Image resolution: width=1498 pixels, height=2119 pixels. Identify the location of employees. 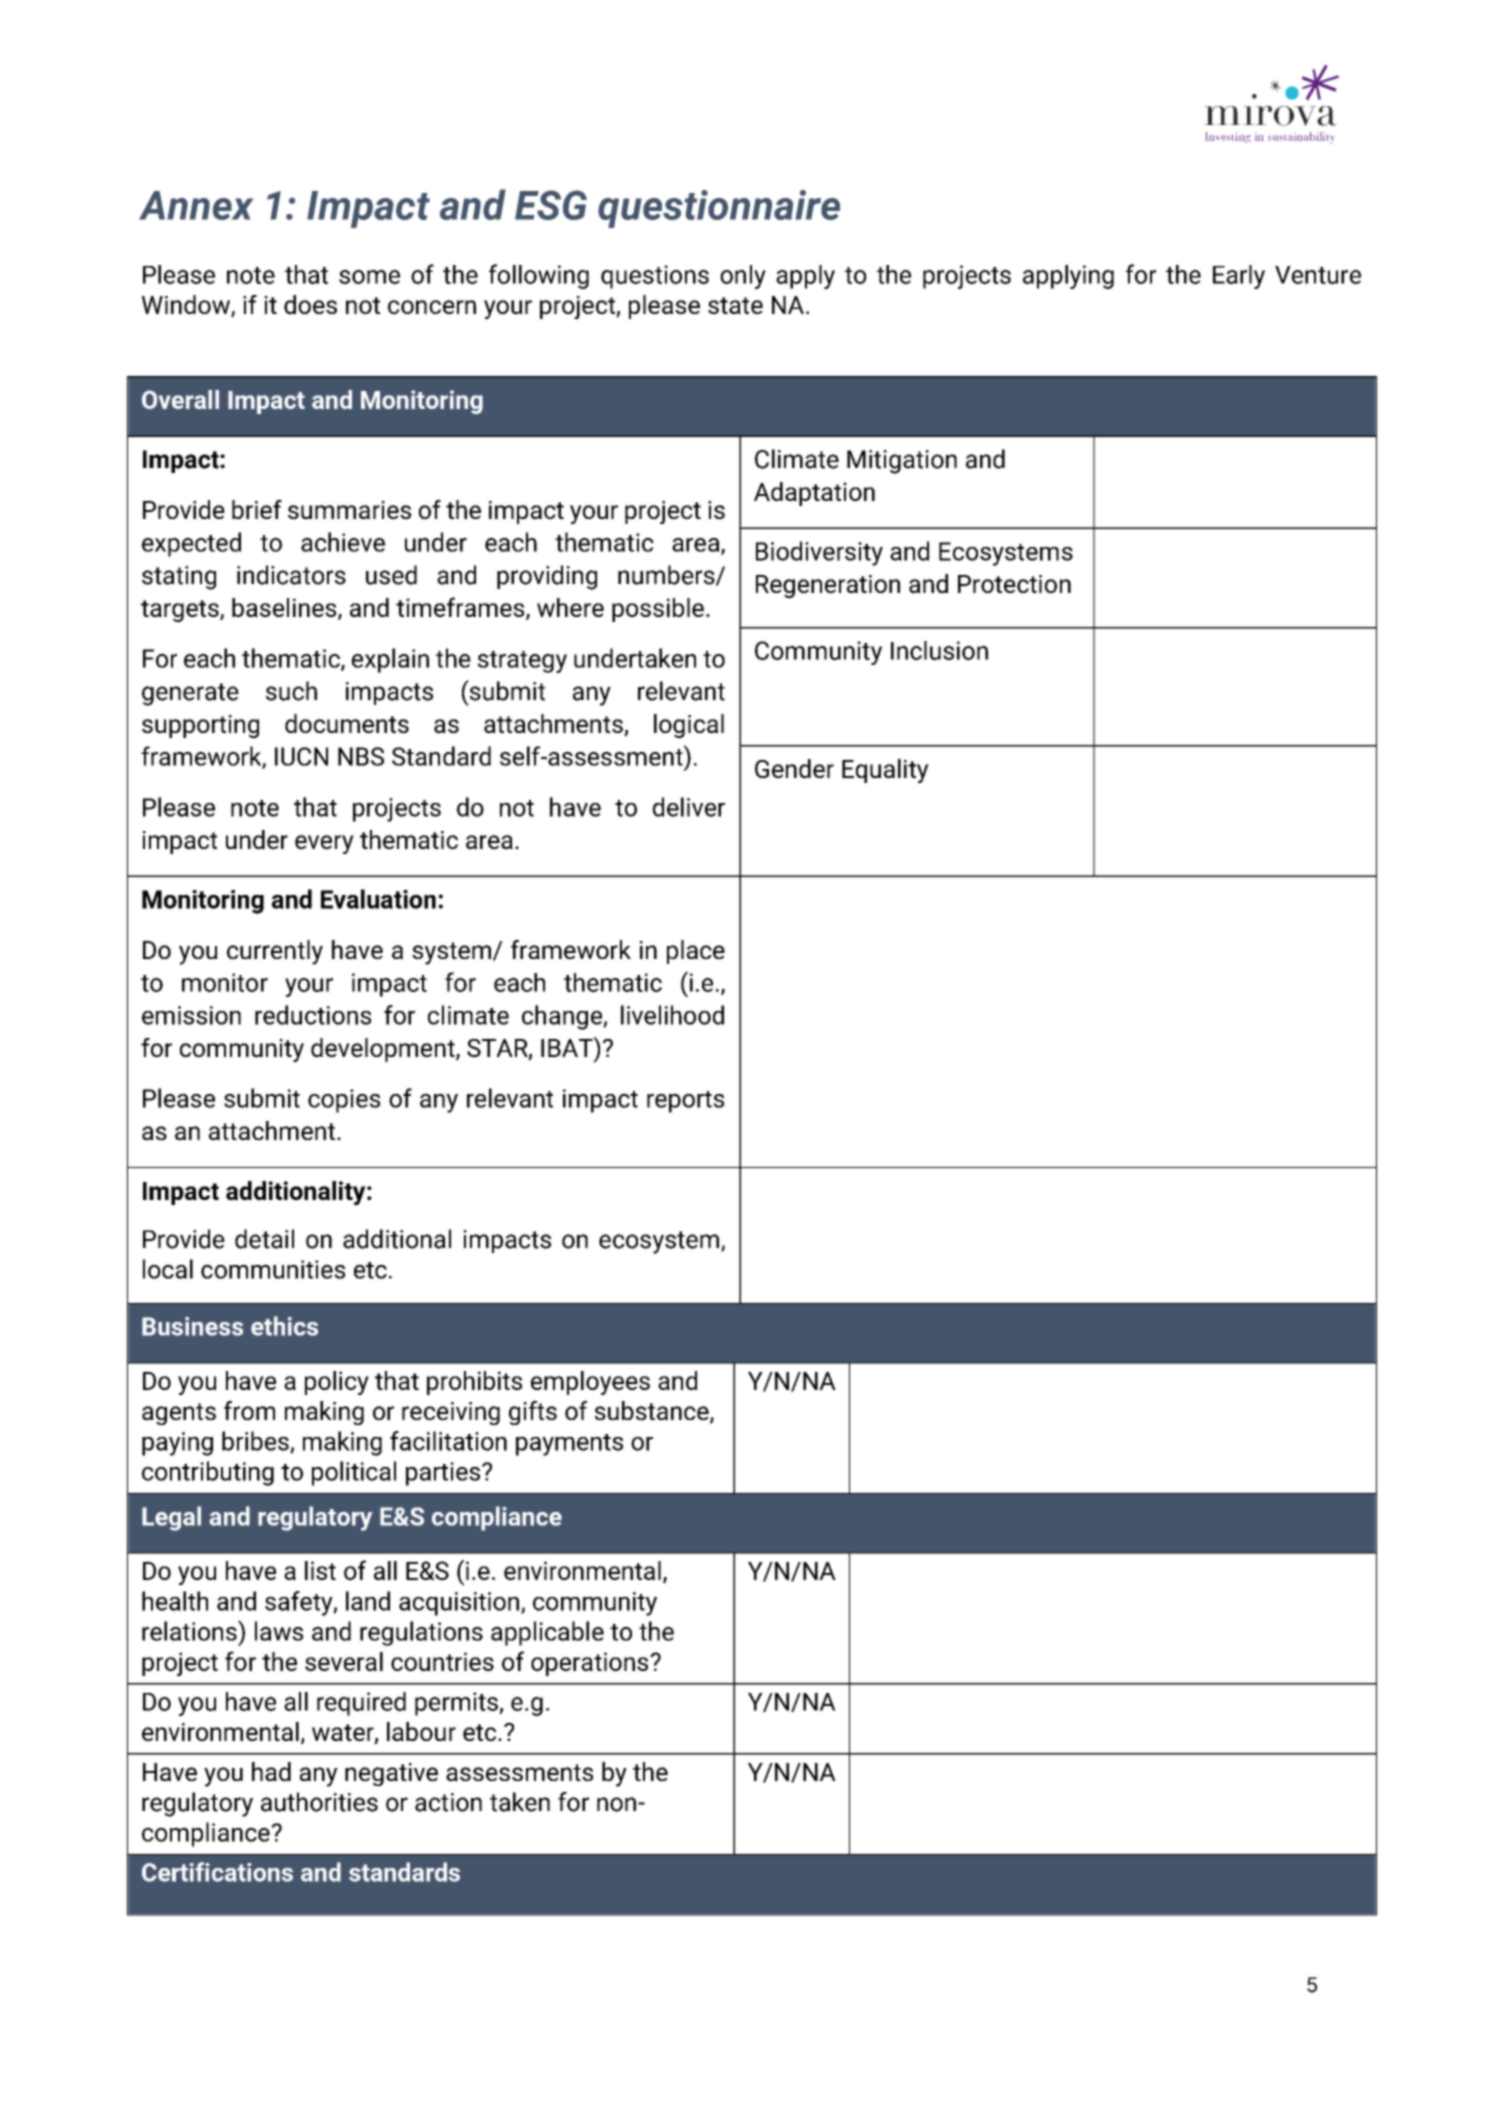
(590, 1383).
